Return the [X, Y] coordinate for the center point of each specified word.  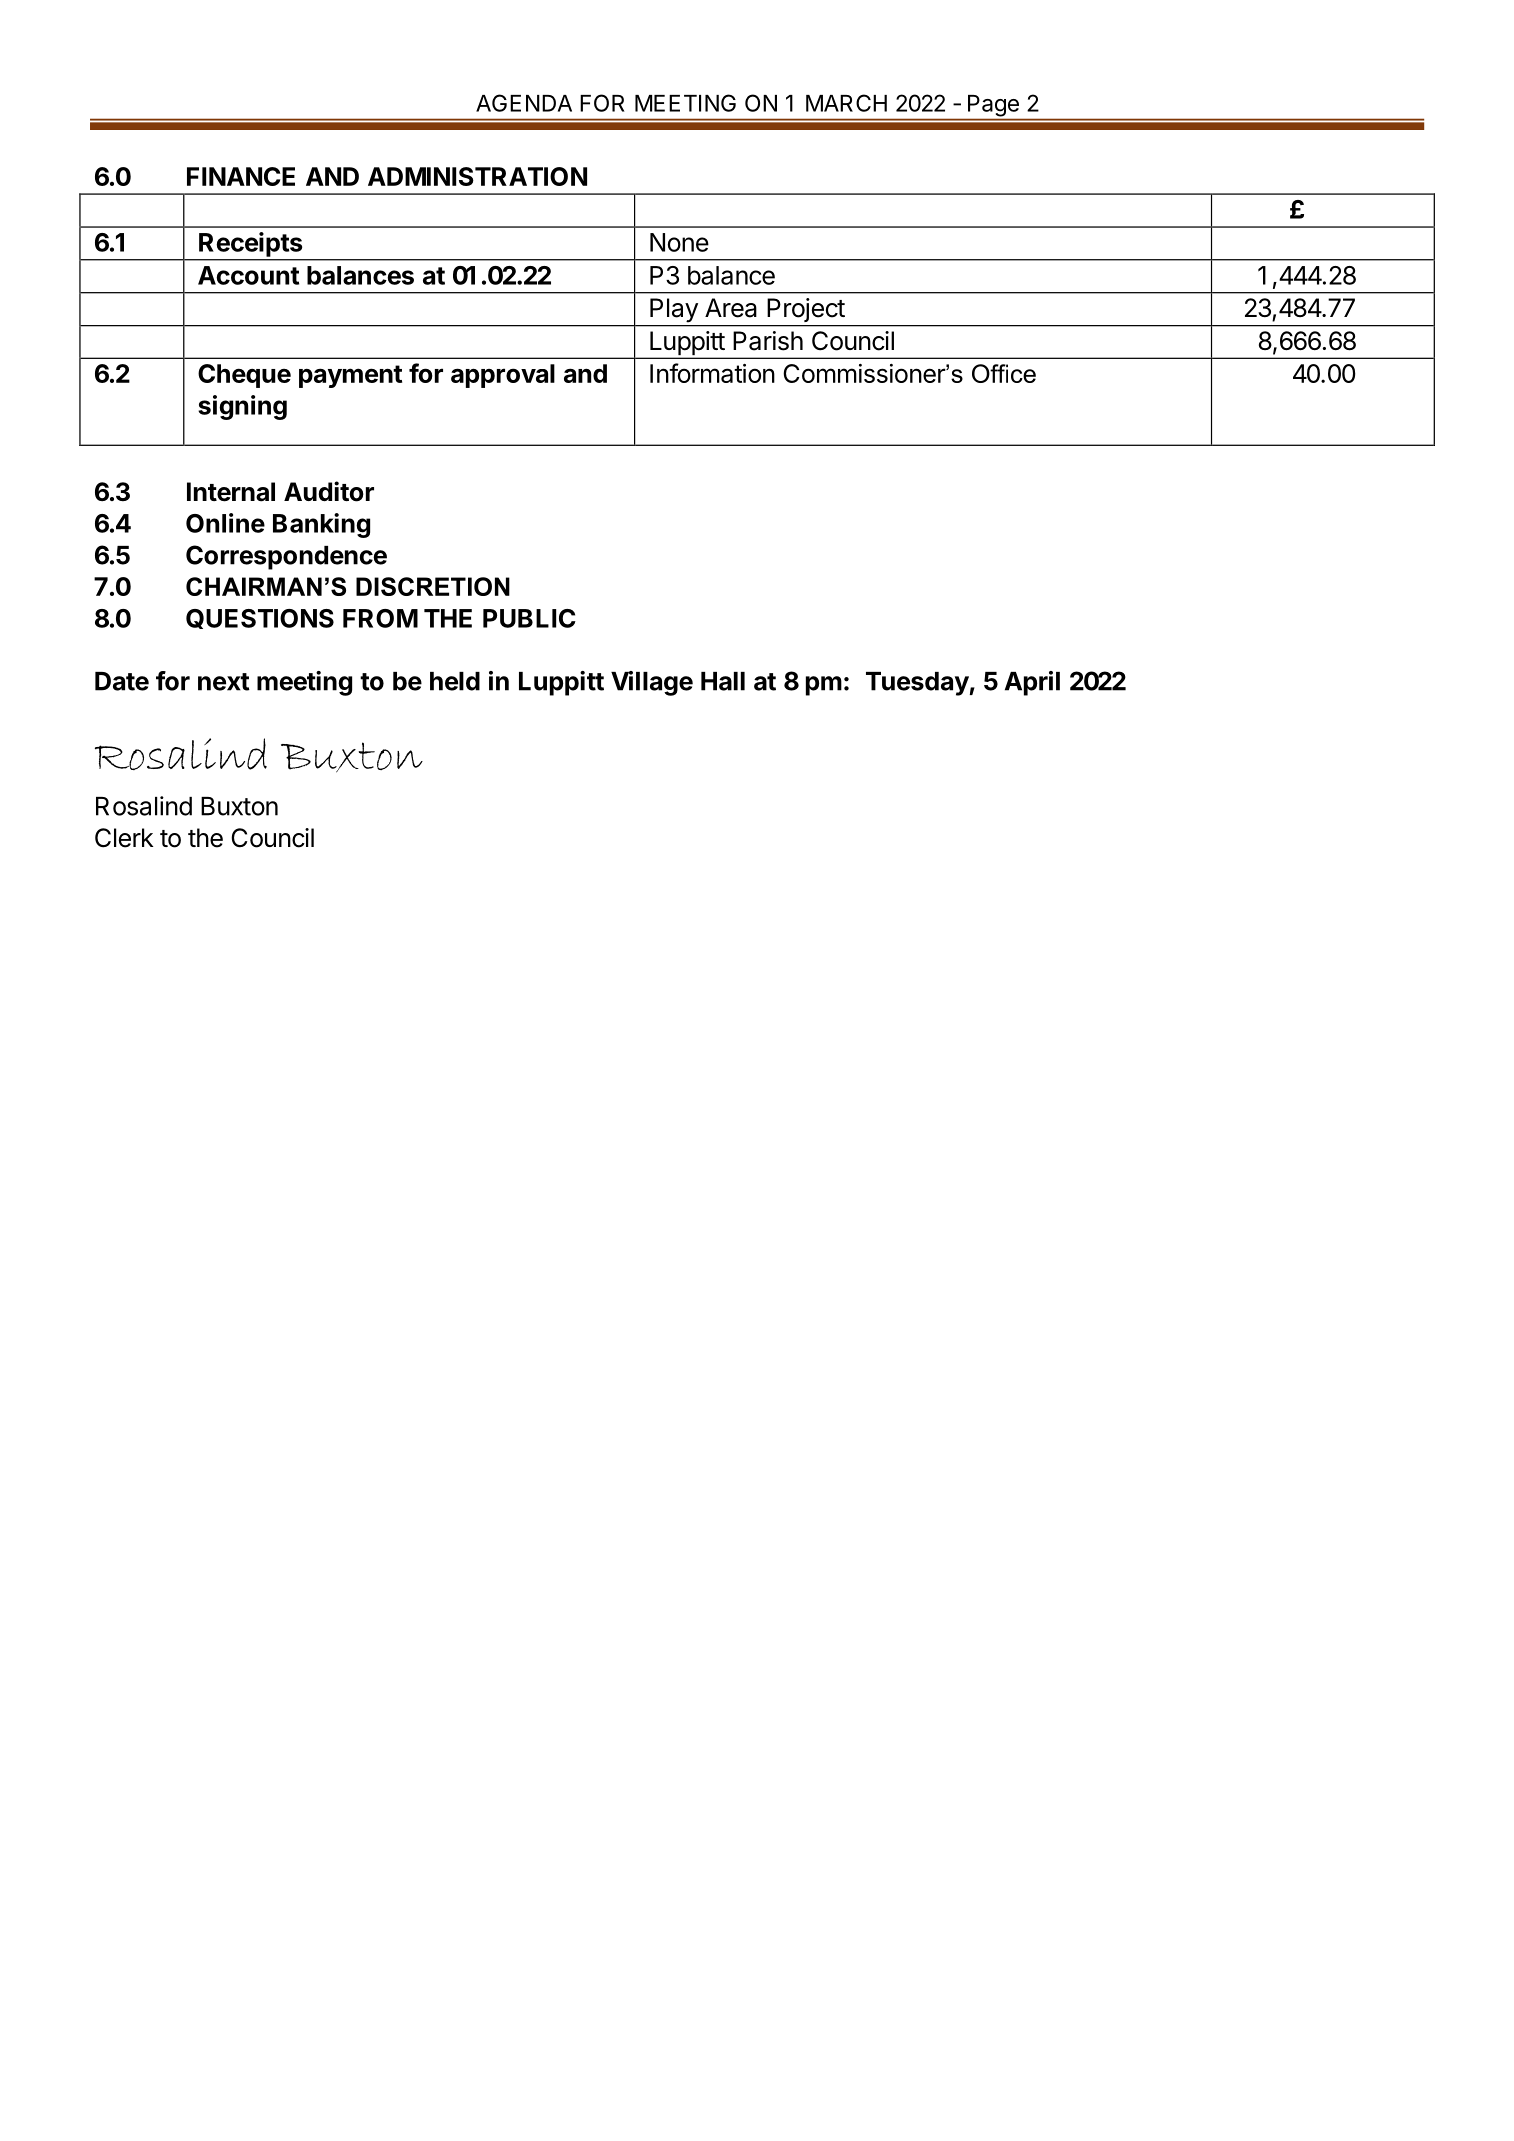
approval [503, 376]
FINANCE [241, 176]
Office [1004, 373]
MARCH [846, 103]
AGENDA [524, 103]
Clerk [124, 838]
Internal [231, 492]
